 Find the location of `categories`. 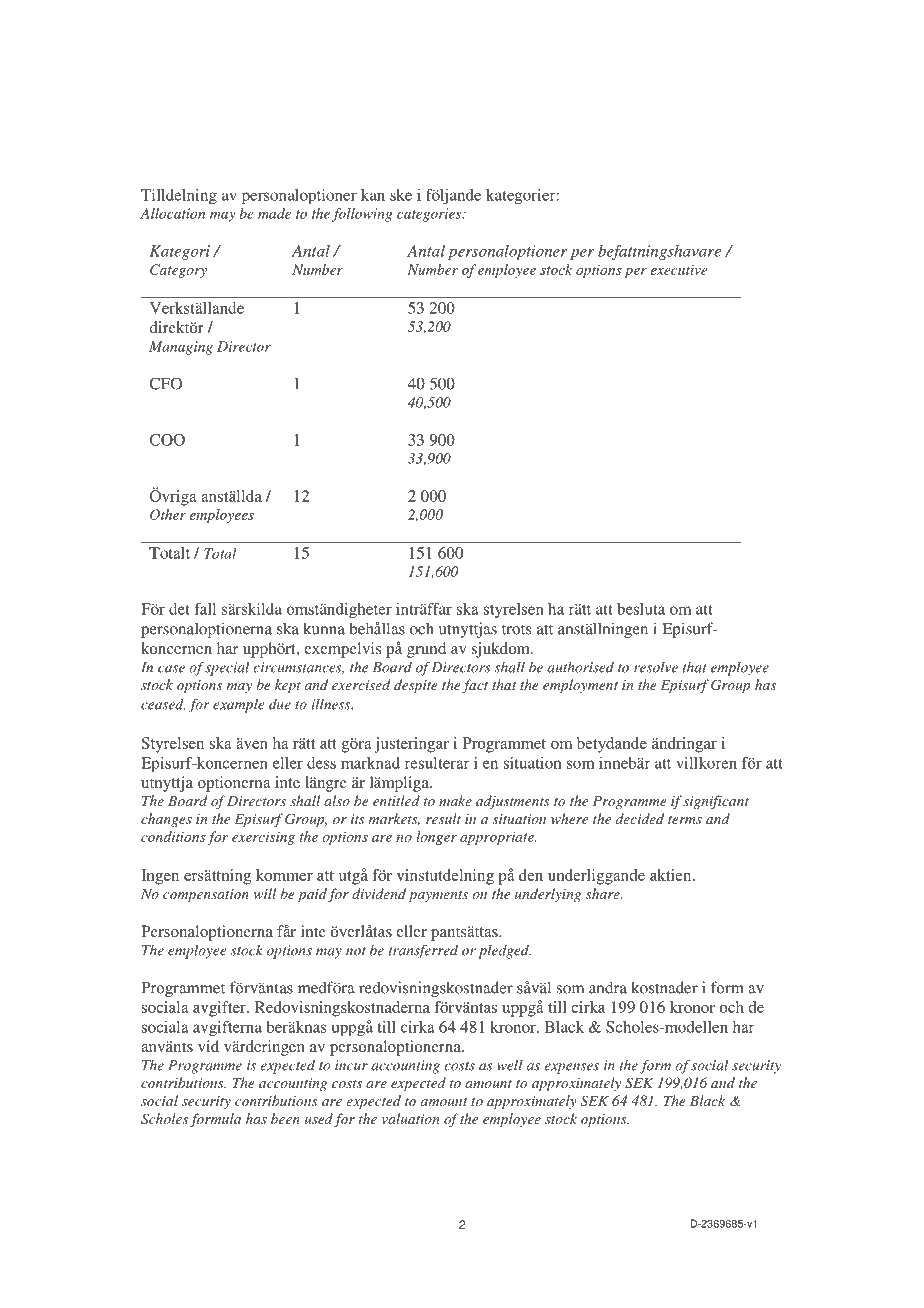

categories is located at coordinates (430, 215).
